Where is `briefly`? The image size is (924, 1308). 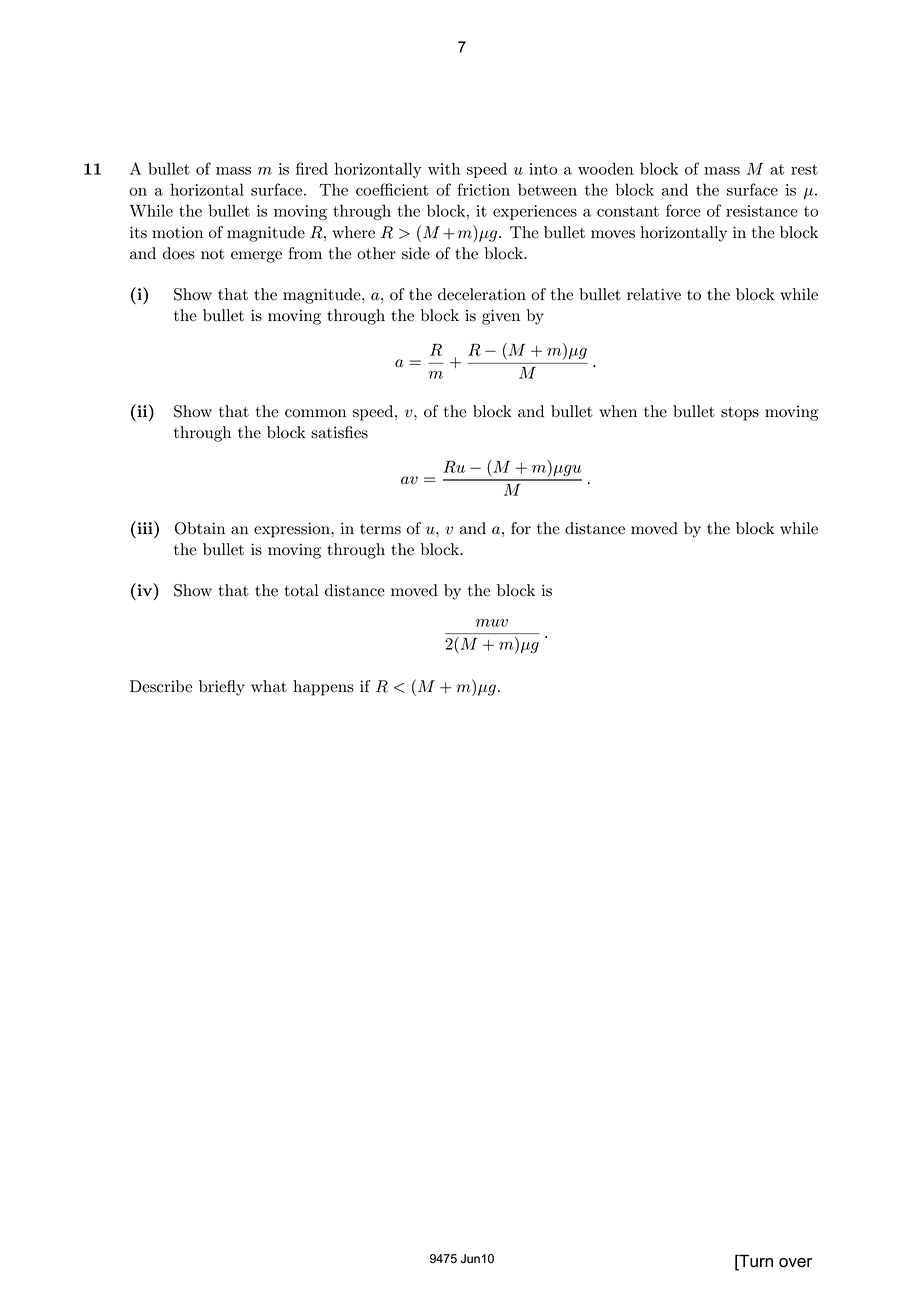 briefly is located at coordinates (222, 688).
